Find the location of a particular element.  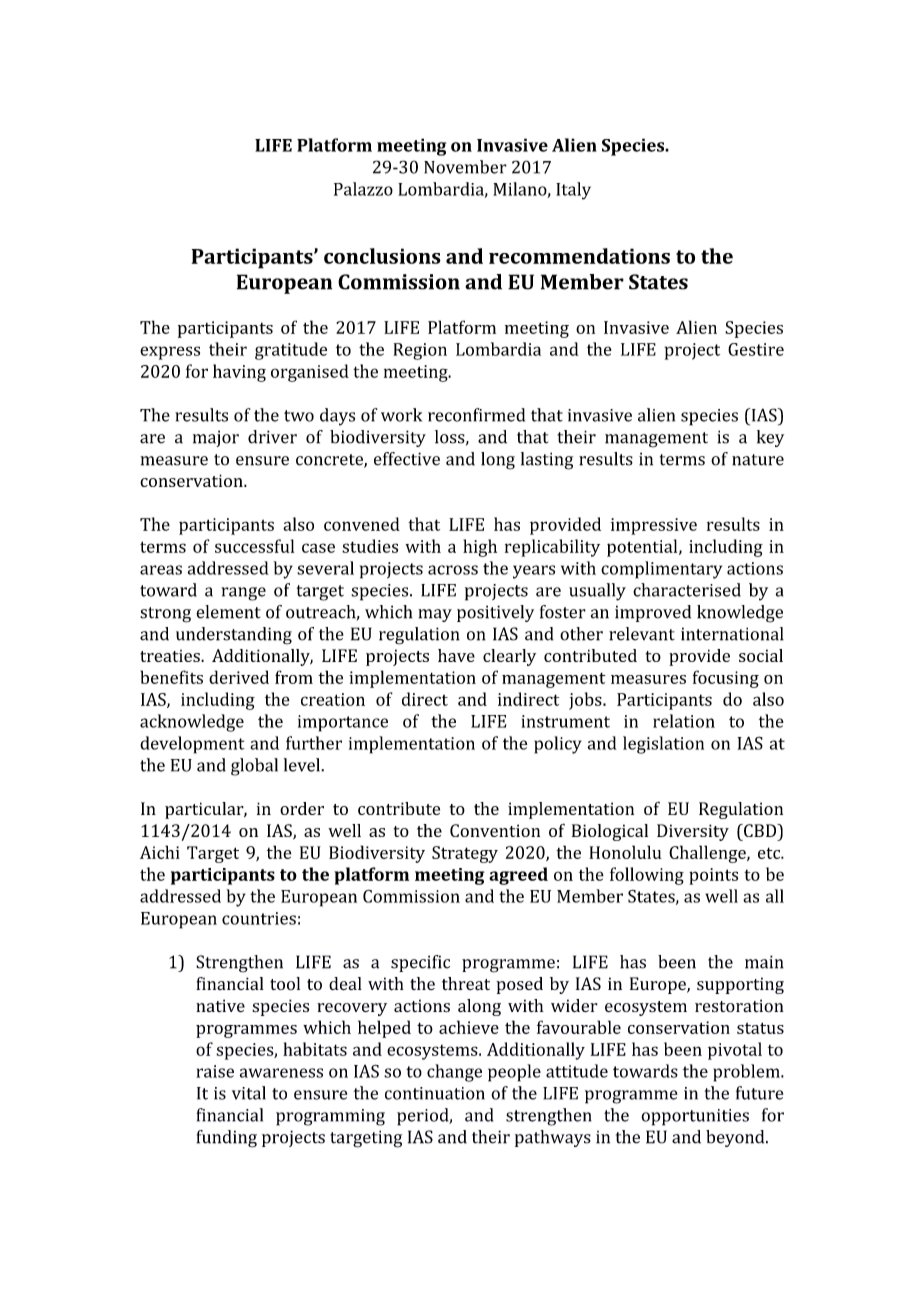

November is located at coordinates (465, 167).
